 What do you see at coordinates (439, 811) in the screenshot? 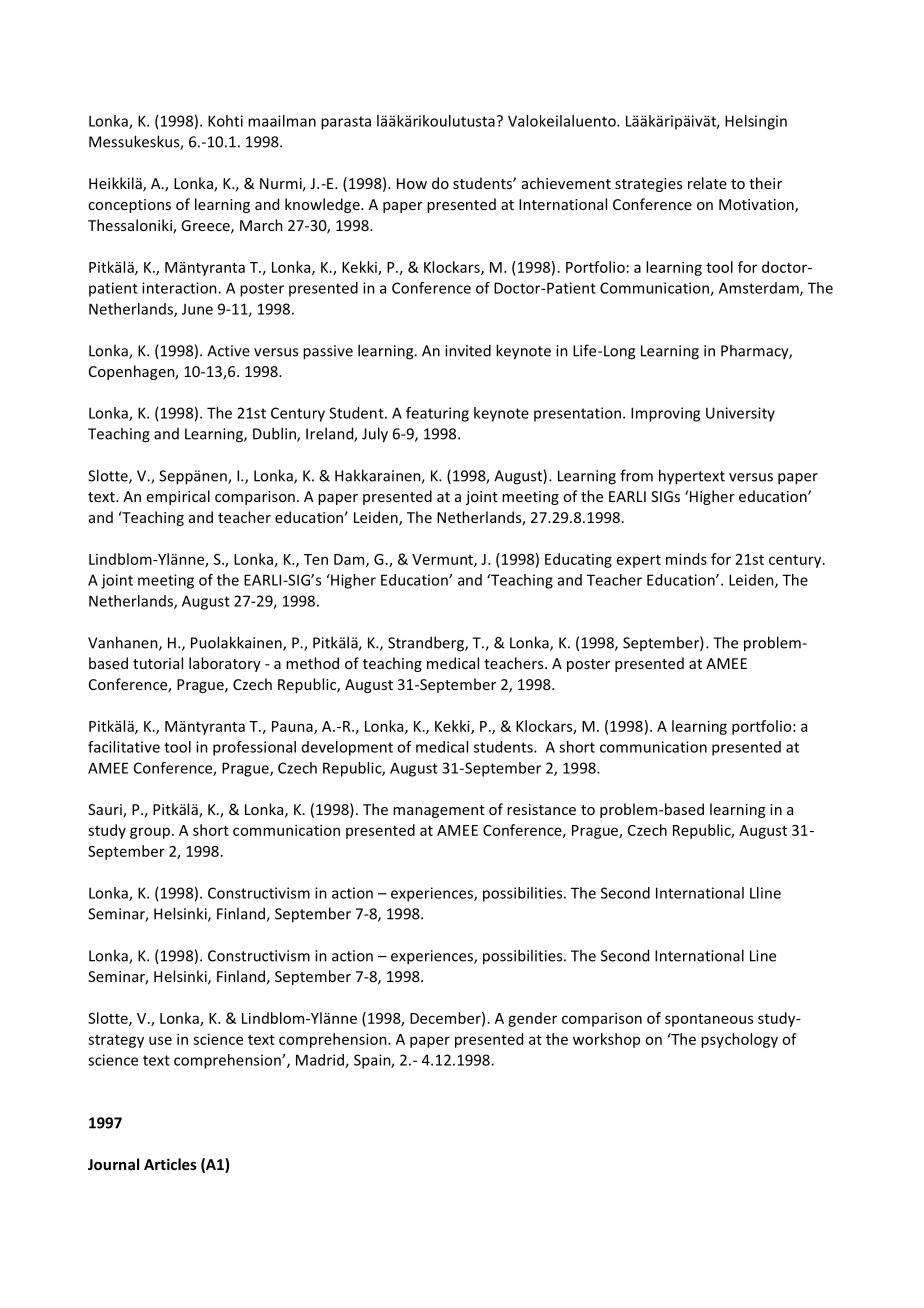
I see `management` at bounding box center [439, 811].
